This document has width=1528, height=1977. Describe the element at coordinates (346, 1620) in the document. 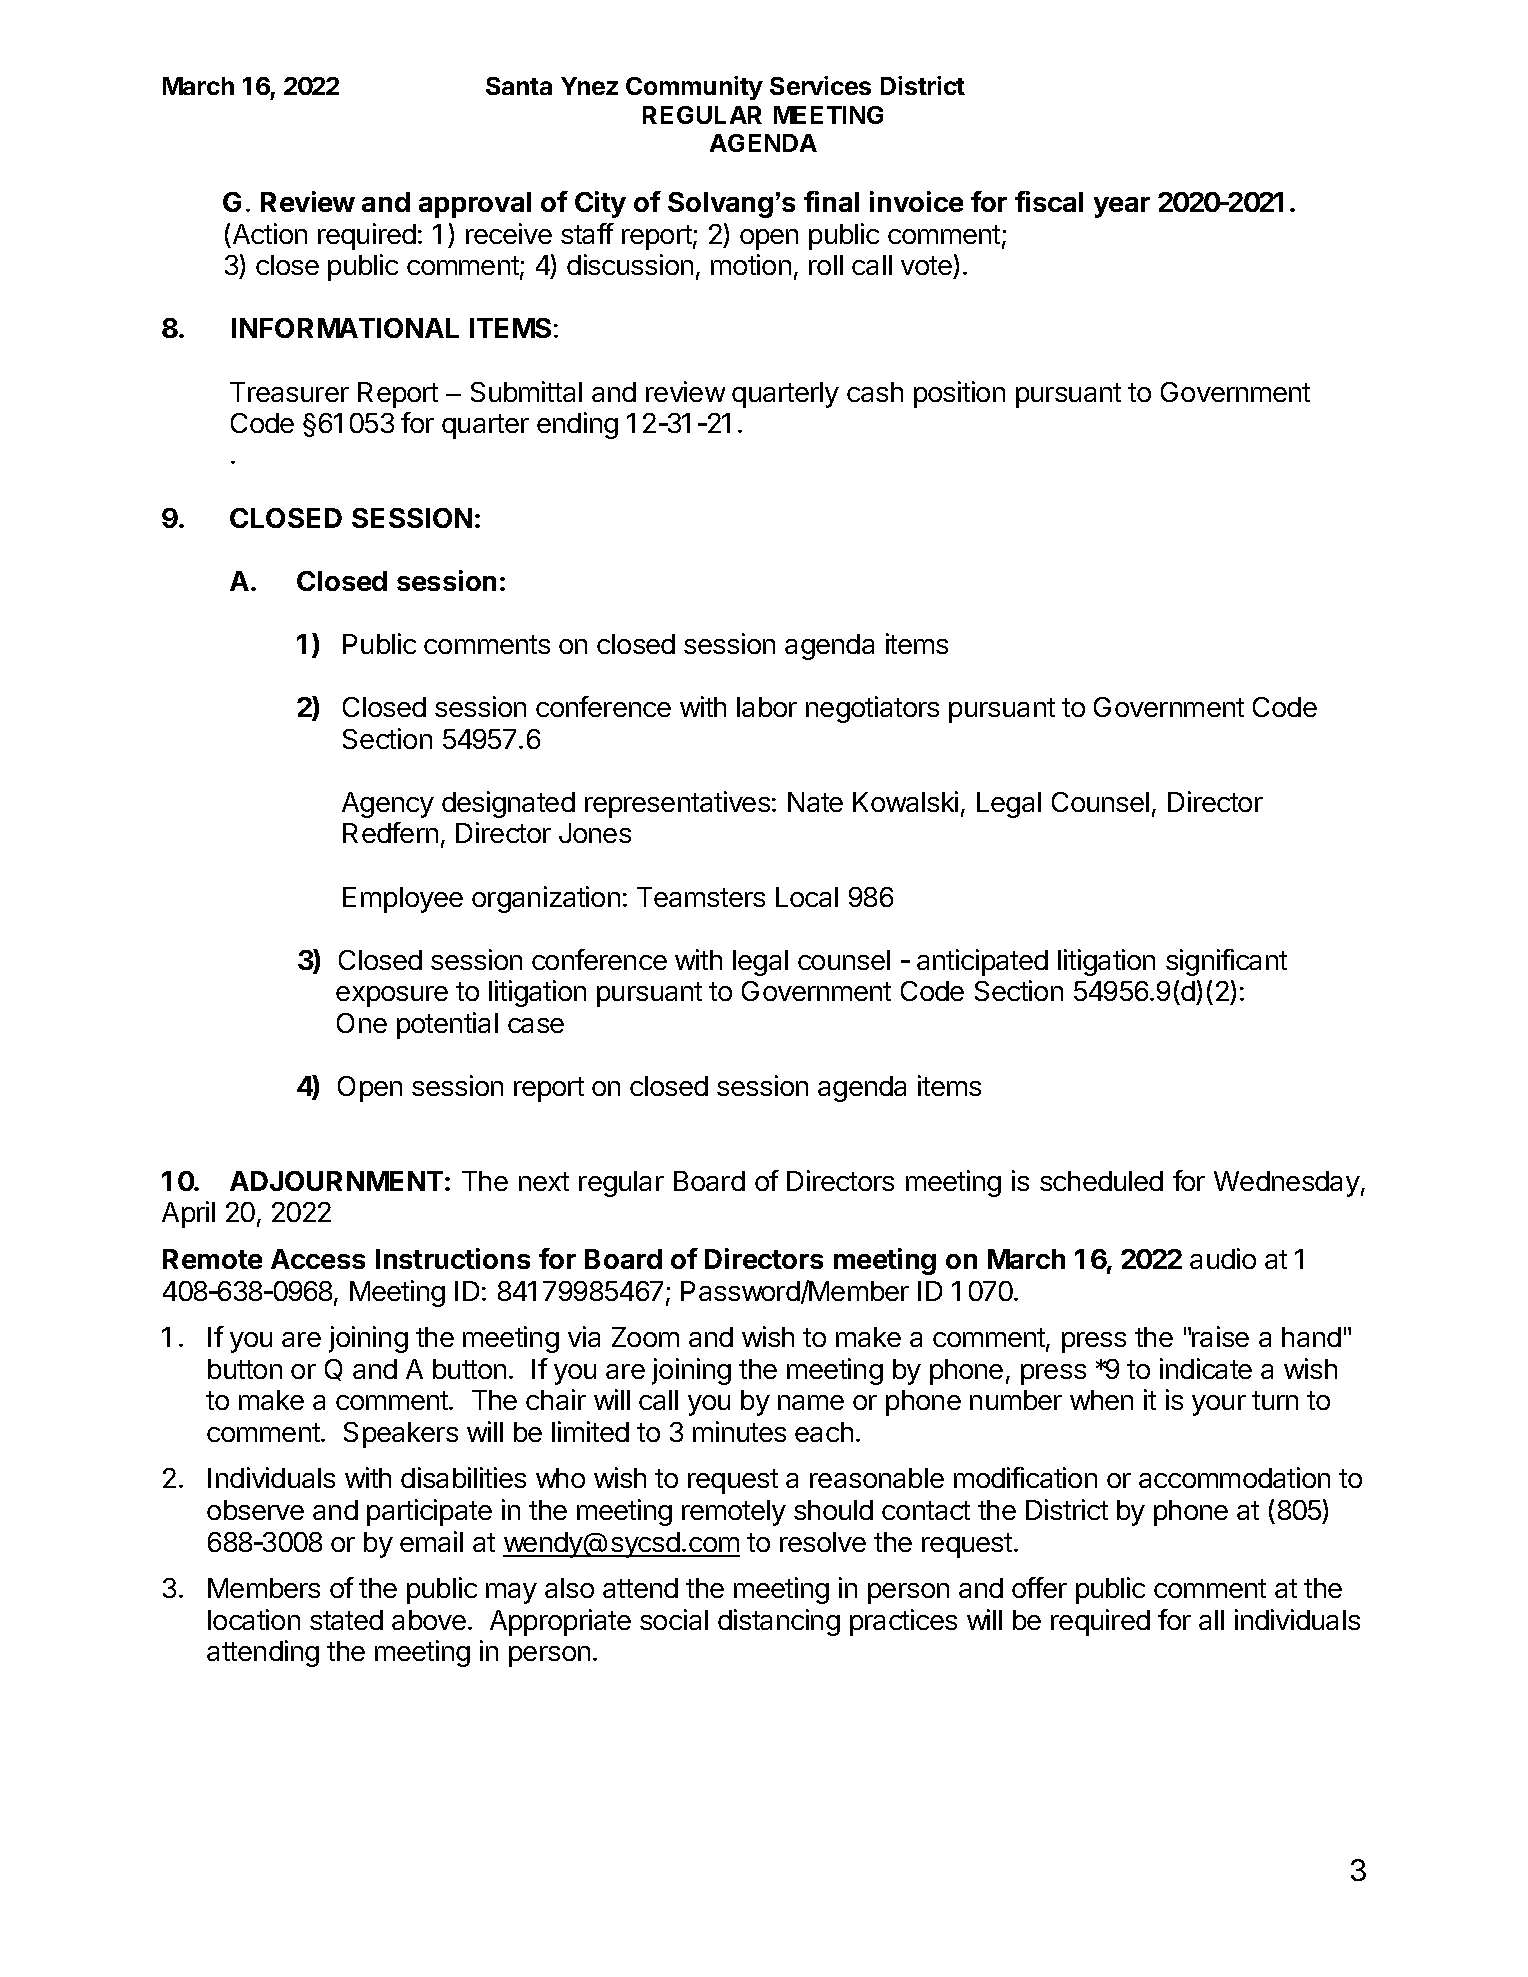

I see `stated` at that location.
